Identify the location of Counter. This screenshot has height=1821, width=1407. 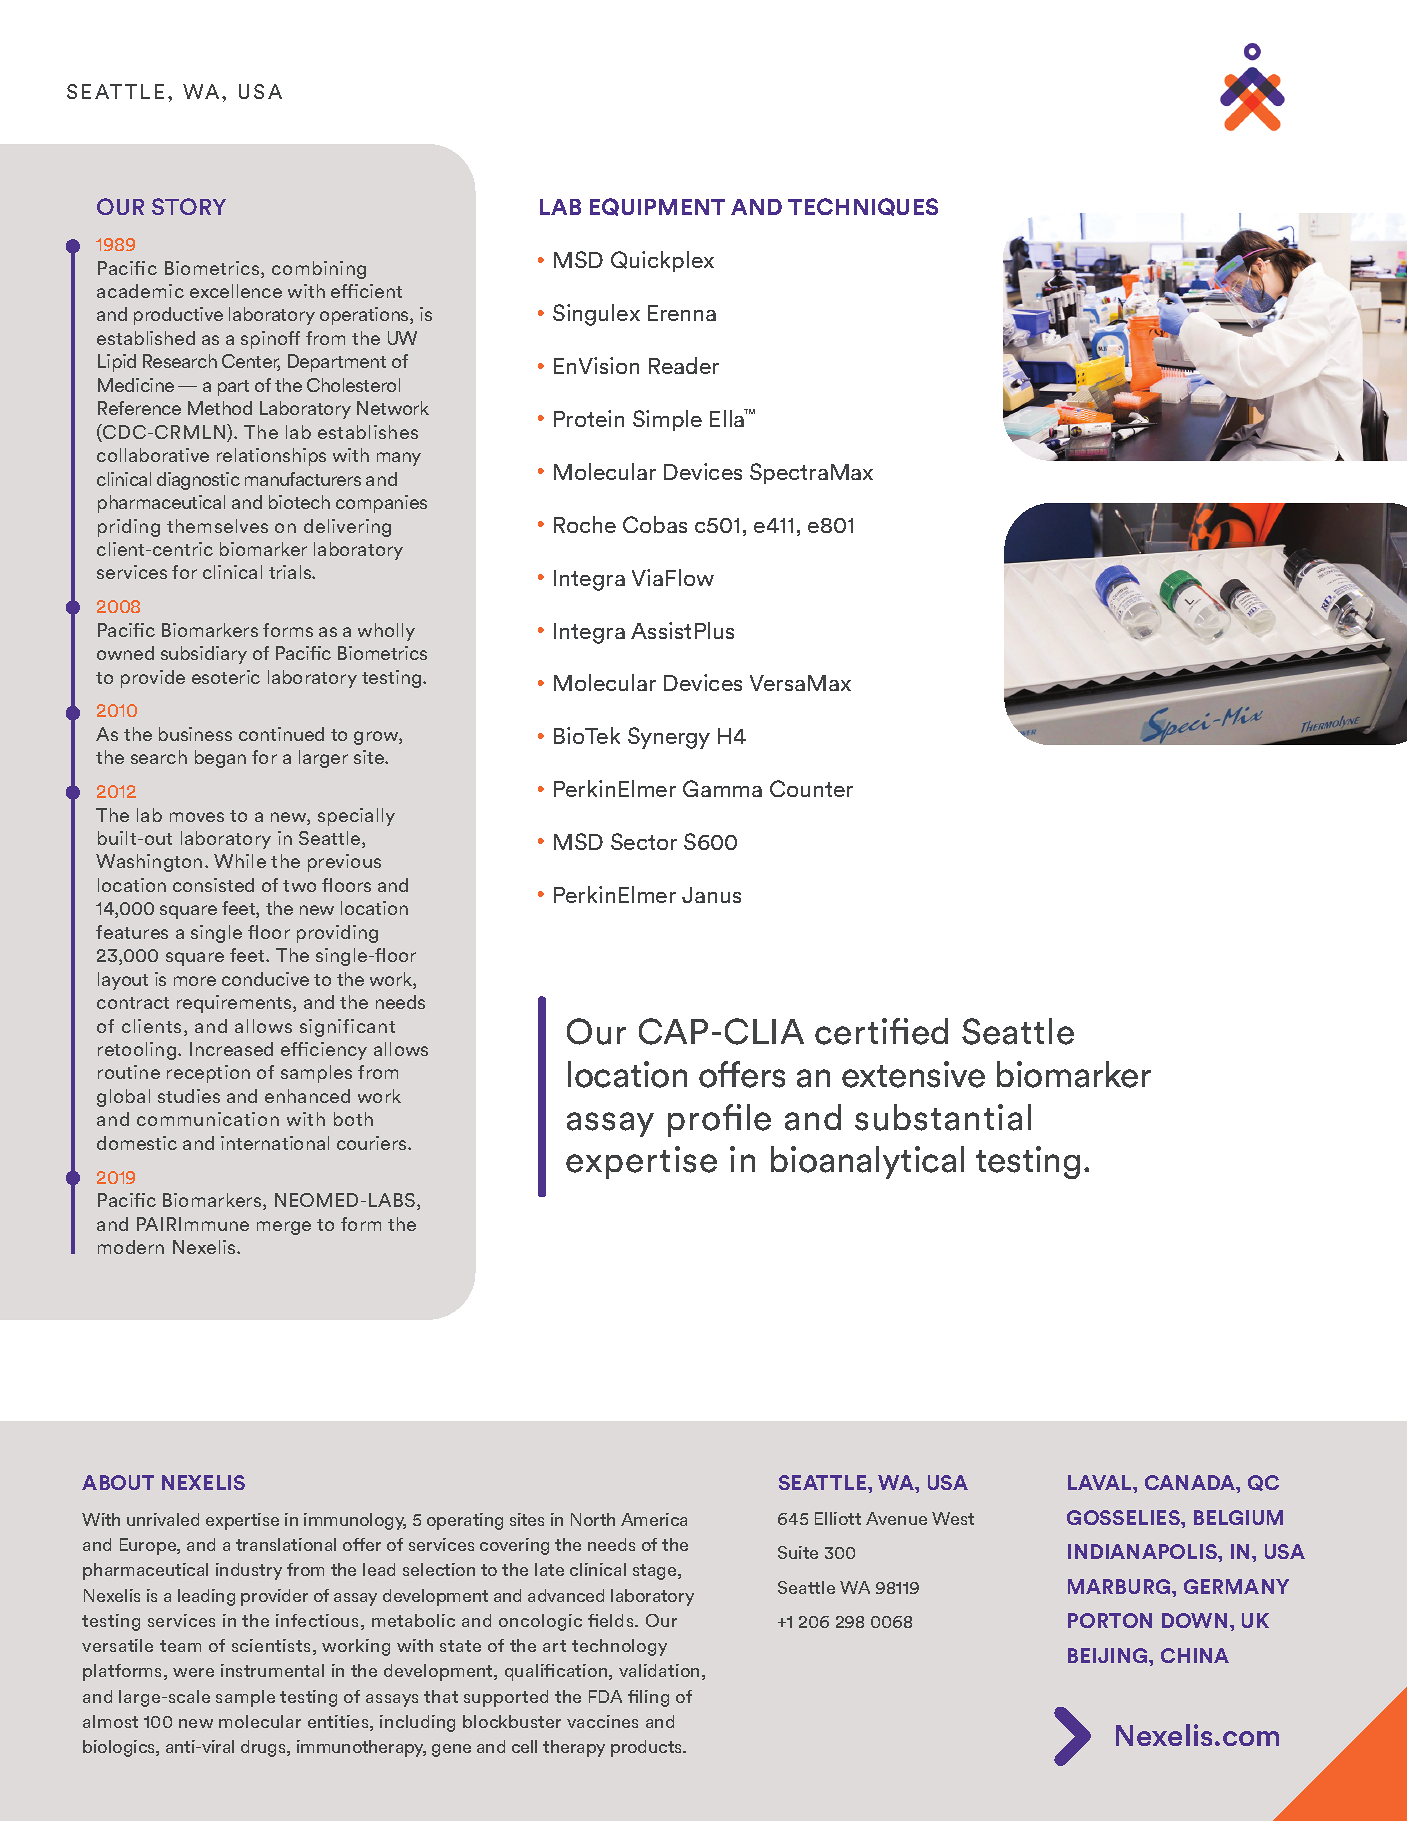
(811, 788).
